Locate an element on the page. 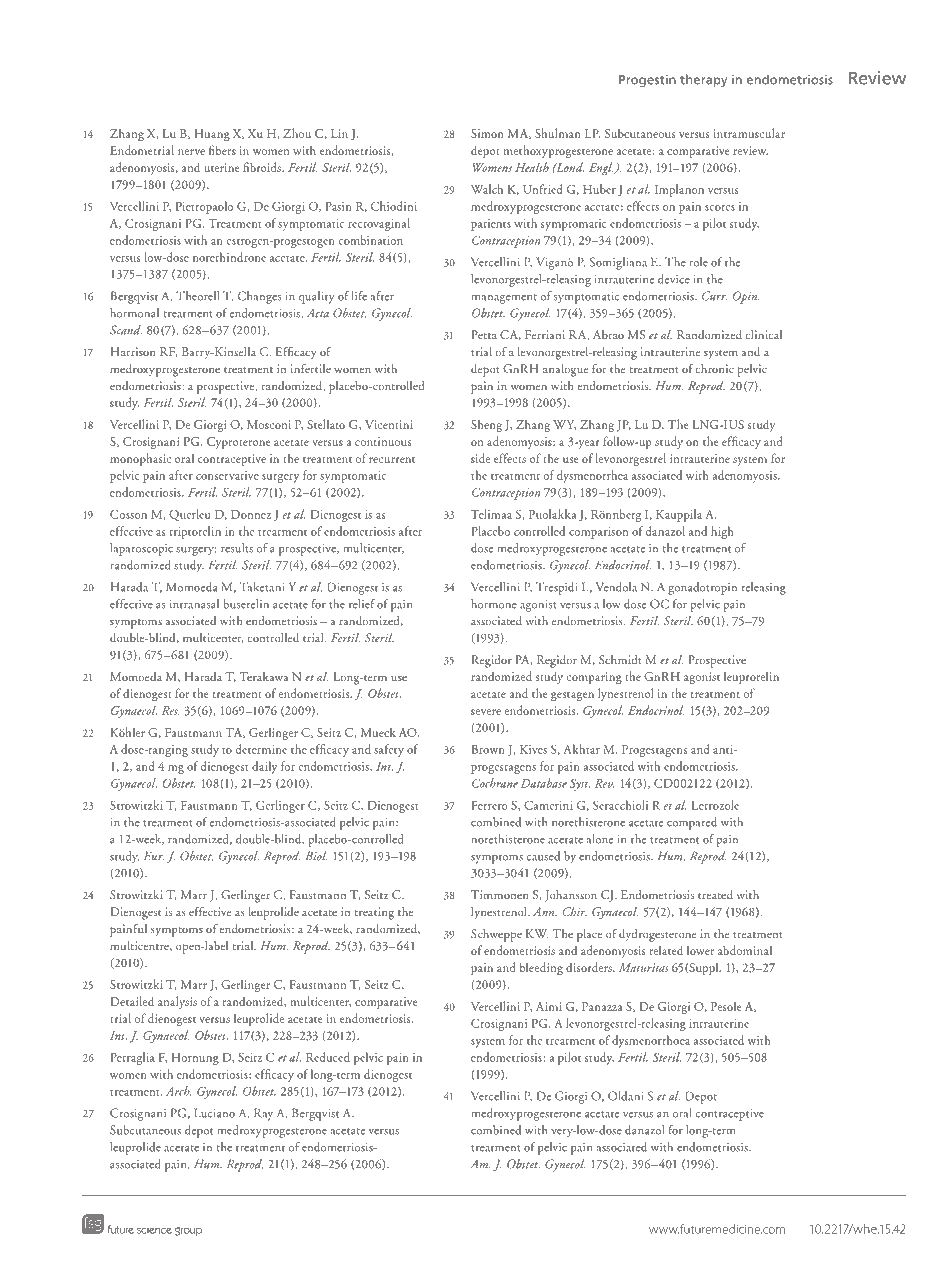  Huang is located at coordinates (212, 135).
